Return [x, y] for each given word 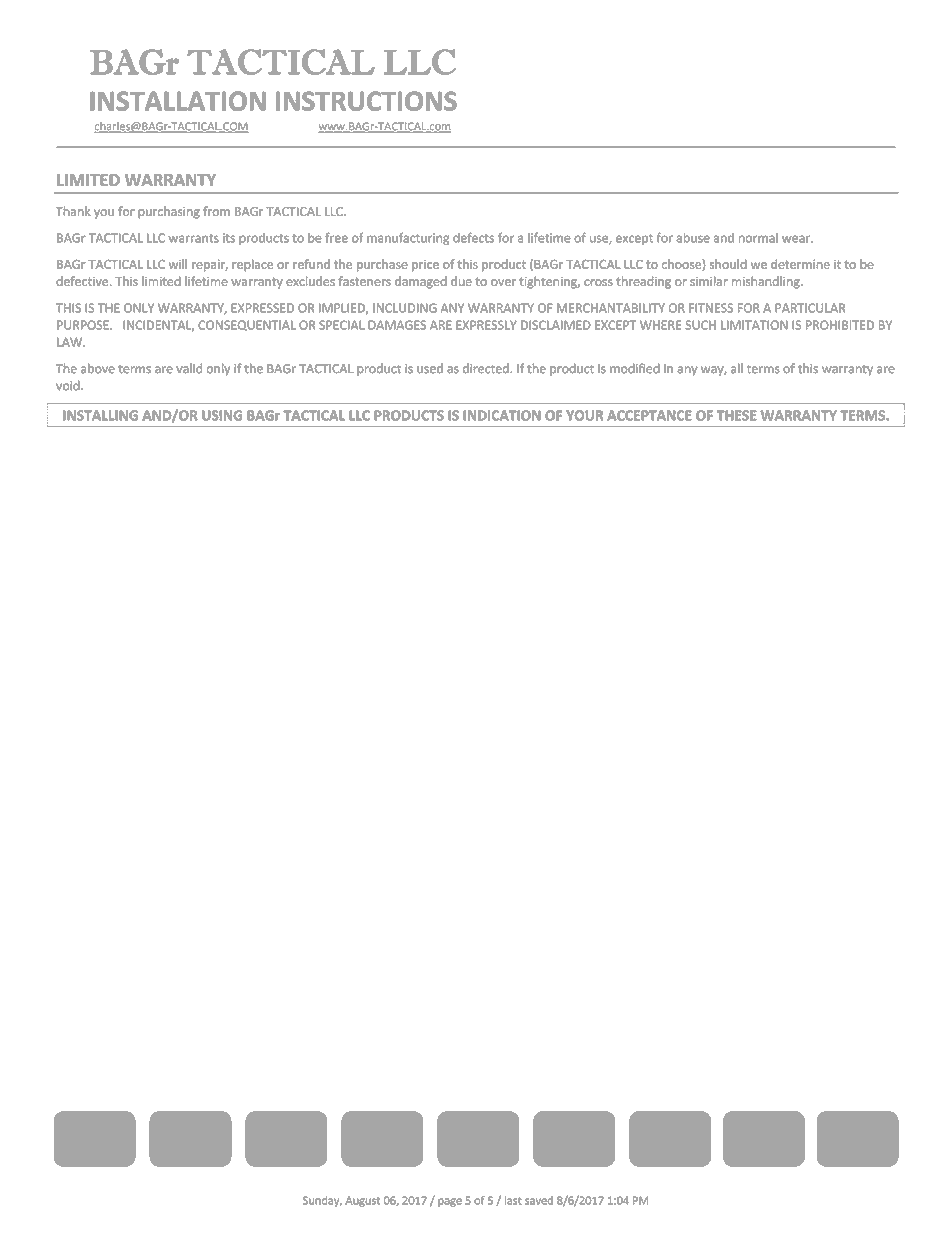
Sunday [322, 1201]
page [450, 1202]
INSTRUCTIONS [366, 101]
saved [539, 1200]
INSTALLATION [178, 101]
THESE [737, 415]
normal [758, 238]
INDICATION [502, 415]
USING [222, 415]
